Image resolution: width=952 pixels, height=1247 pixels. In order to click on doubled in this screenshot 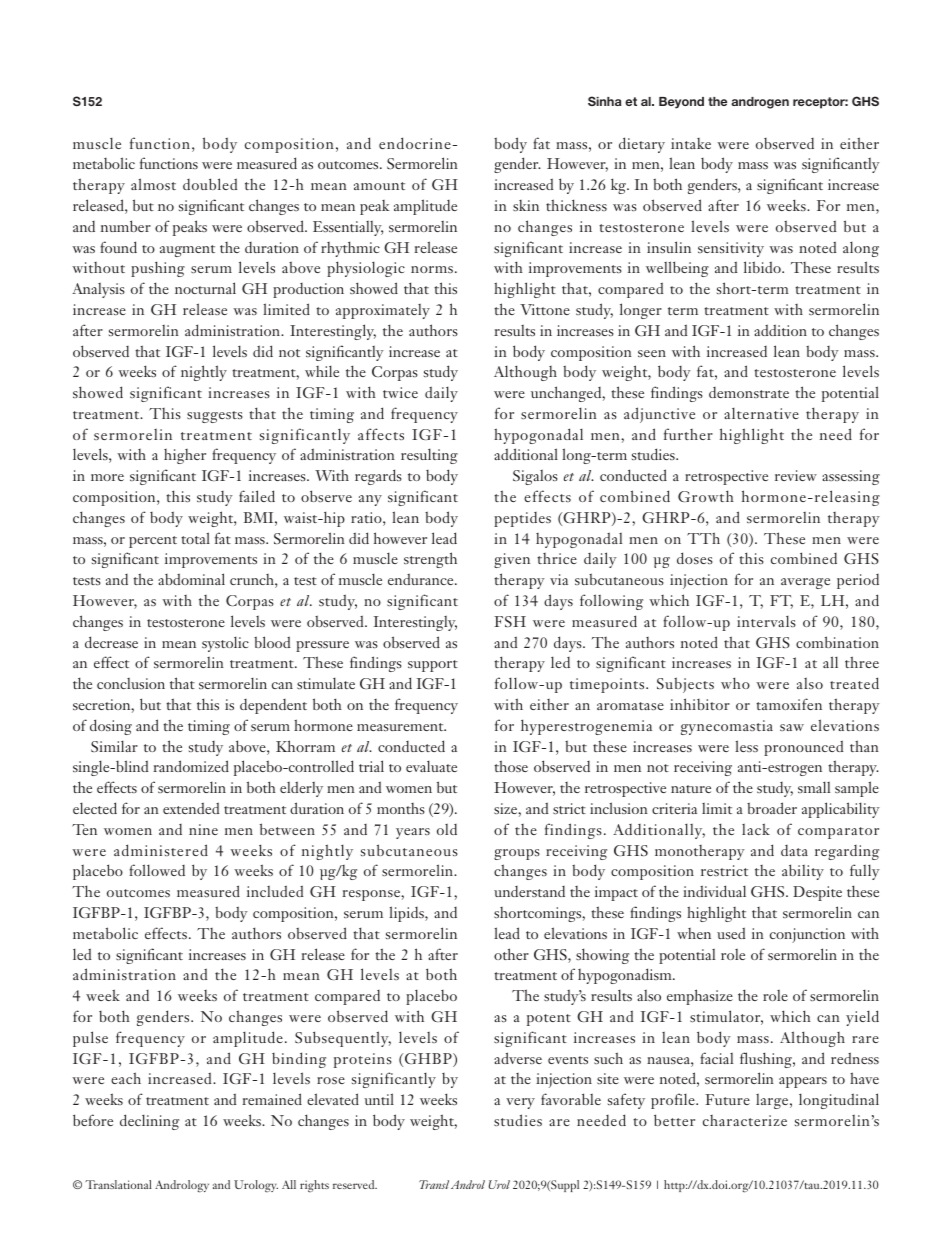, I will do `click(210, 184)`.
